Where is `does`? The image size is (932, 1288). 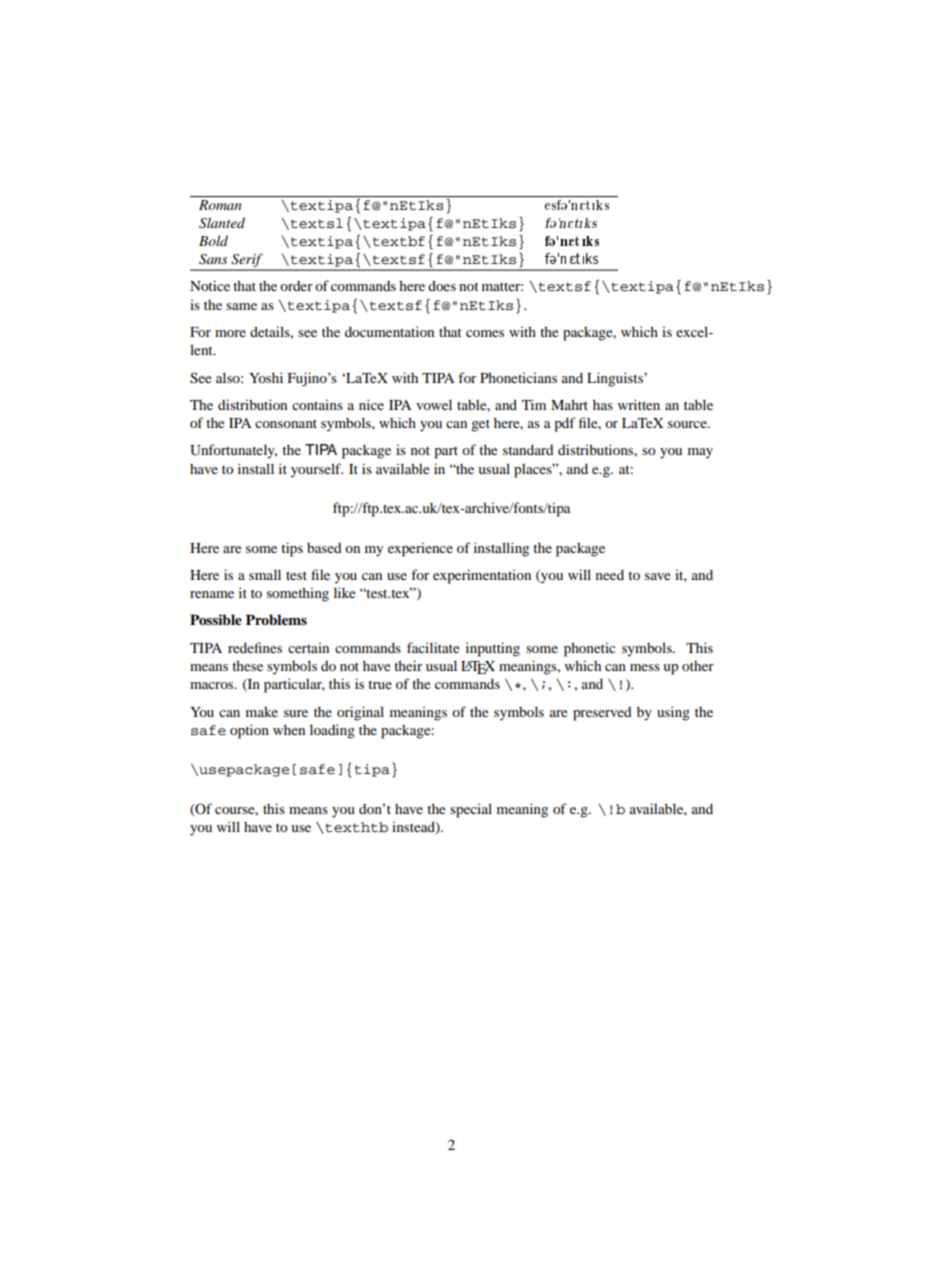
does is located at coordinates (442, 285).
